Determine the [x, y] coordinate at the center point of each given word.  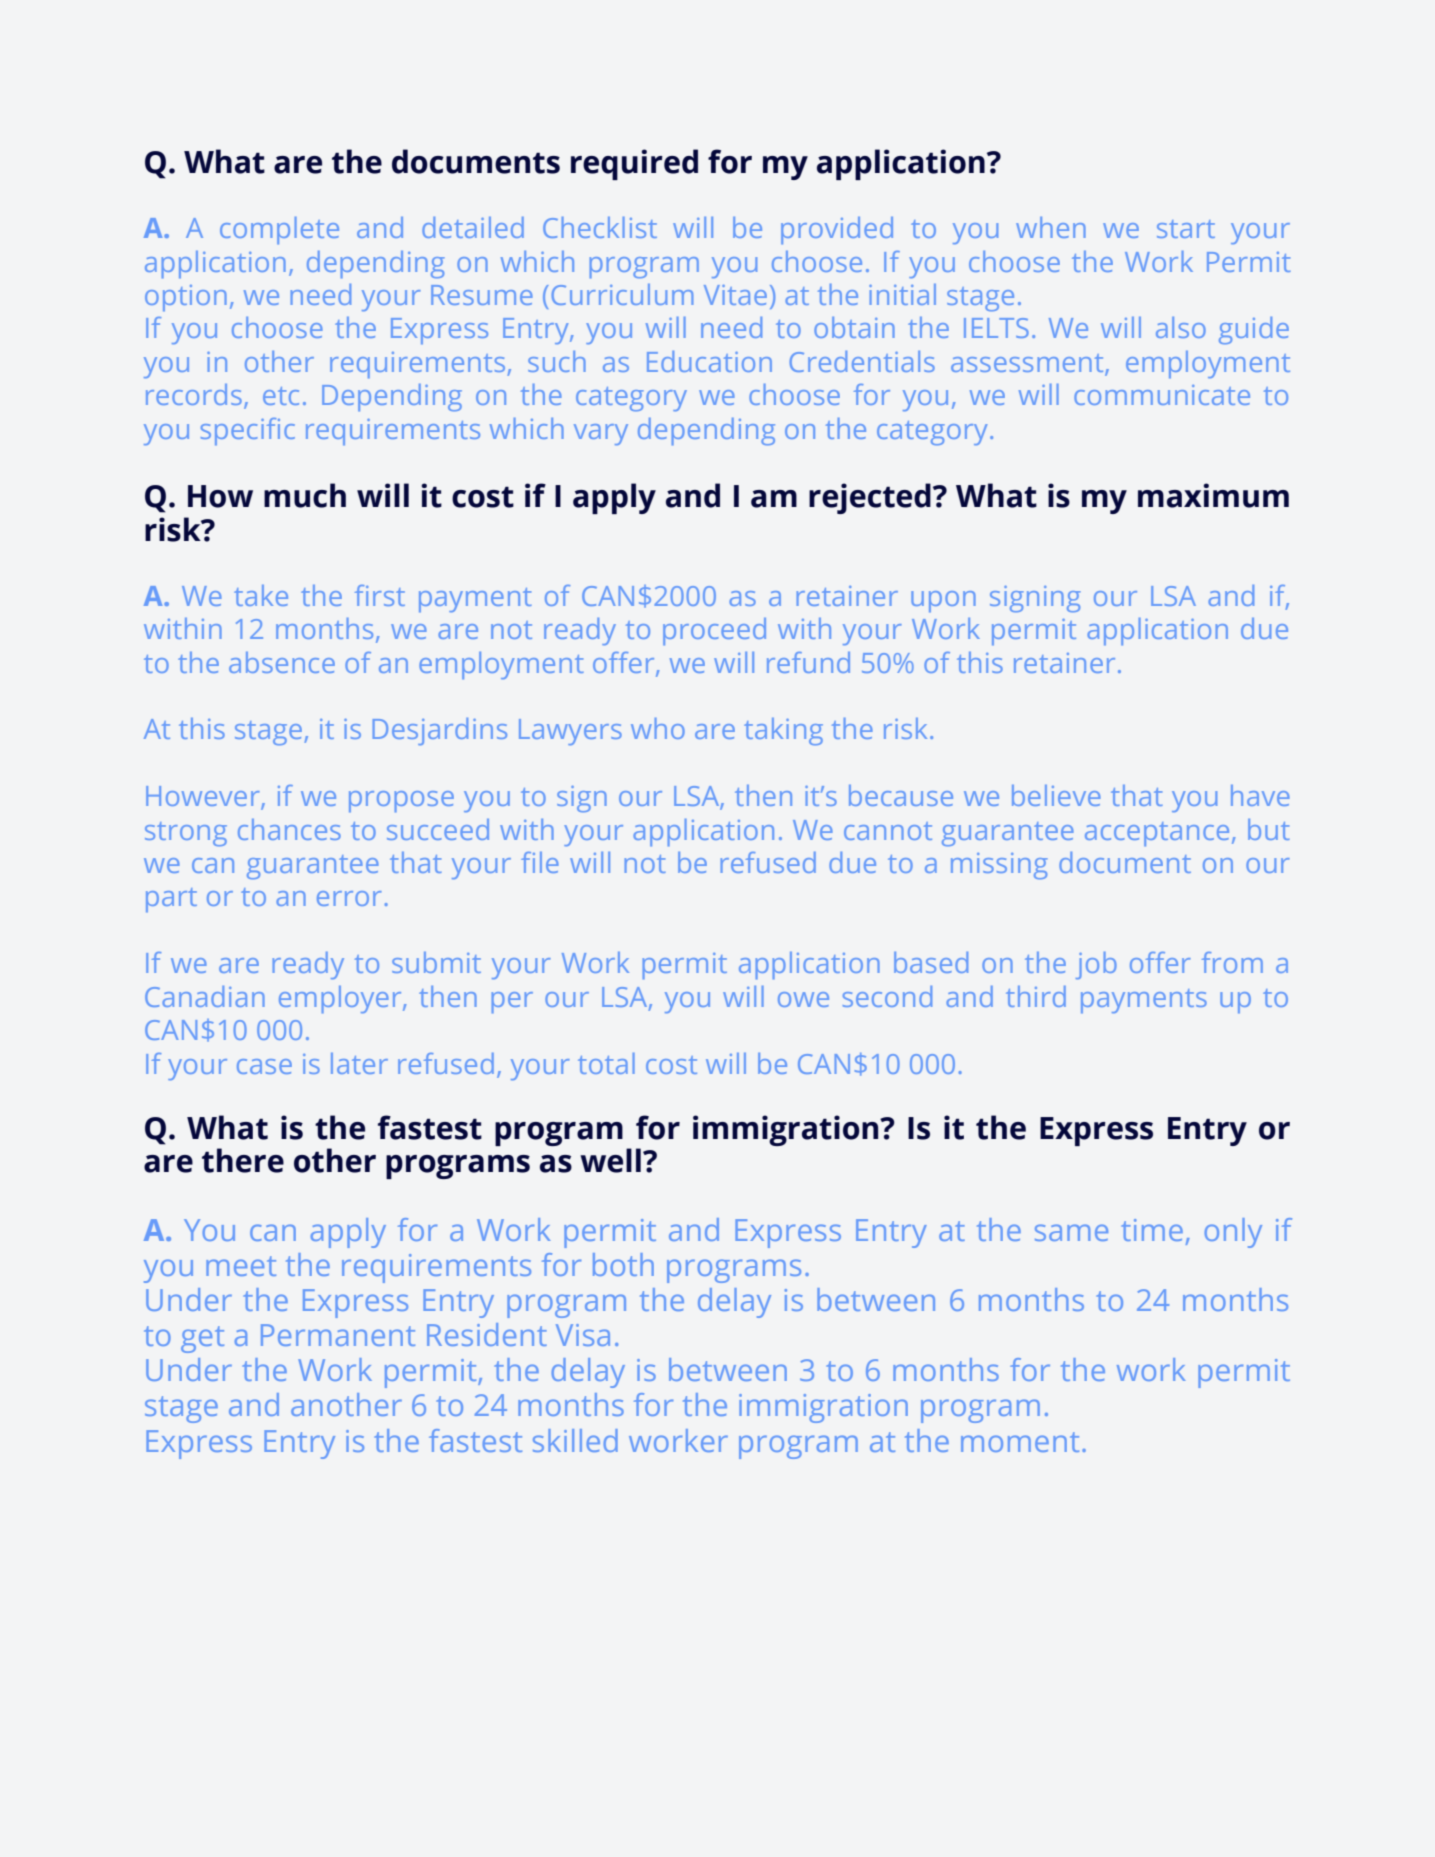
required [634, 164]
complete [279, 230]
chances [289, 829]
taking [783, 731]
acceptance [1157, 834]
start [1186, 229]
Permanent [338, 1335]
